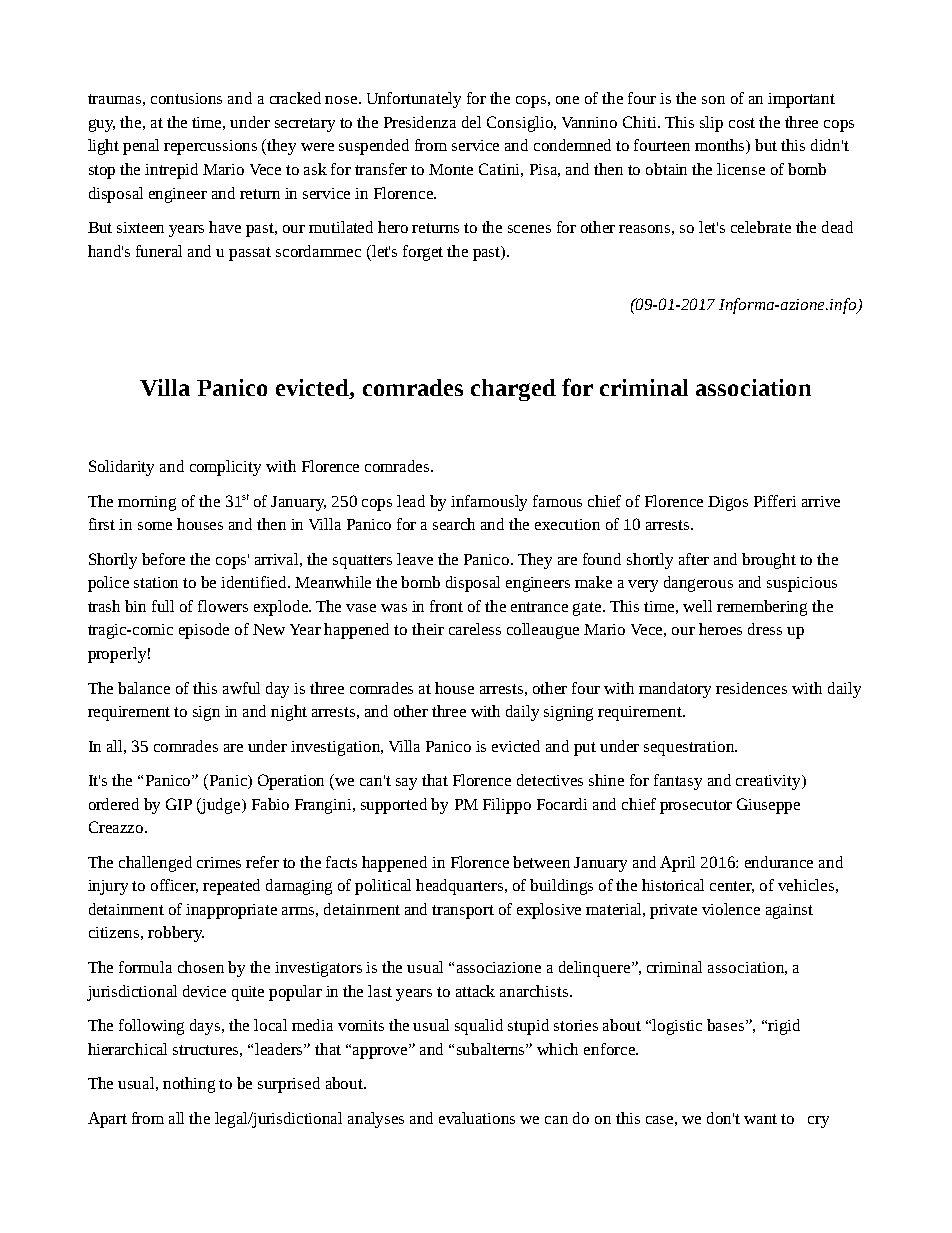  What do you see at coordinates (821, 501) in the screenshot?
I see `arrive` at bounding box center [821, 501].
